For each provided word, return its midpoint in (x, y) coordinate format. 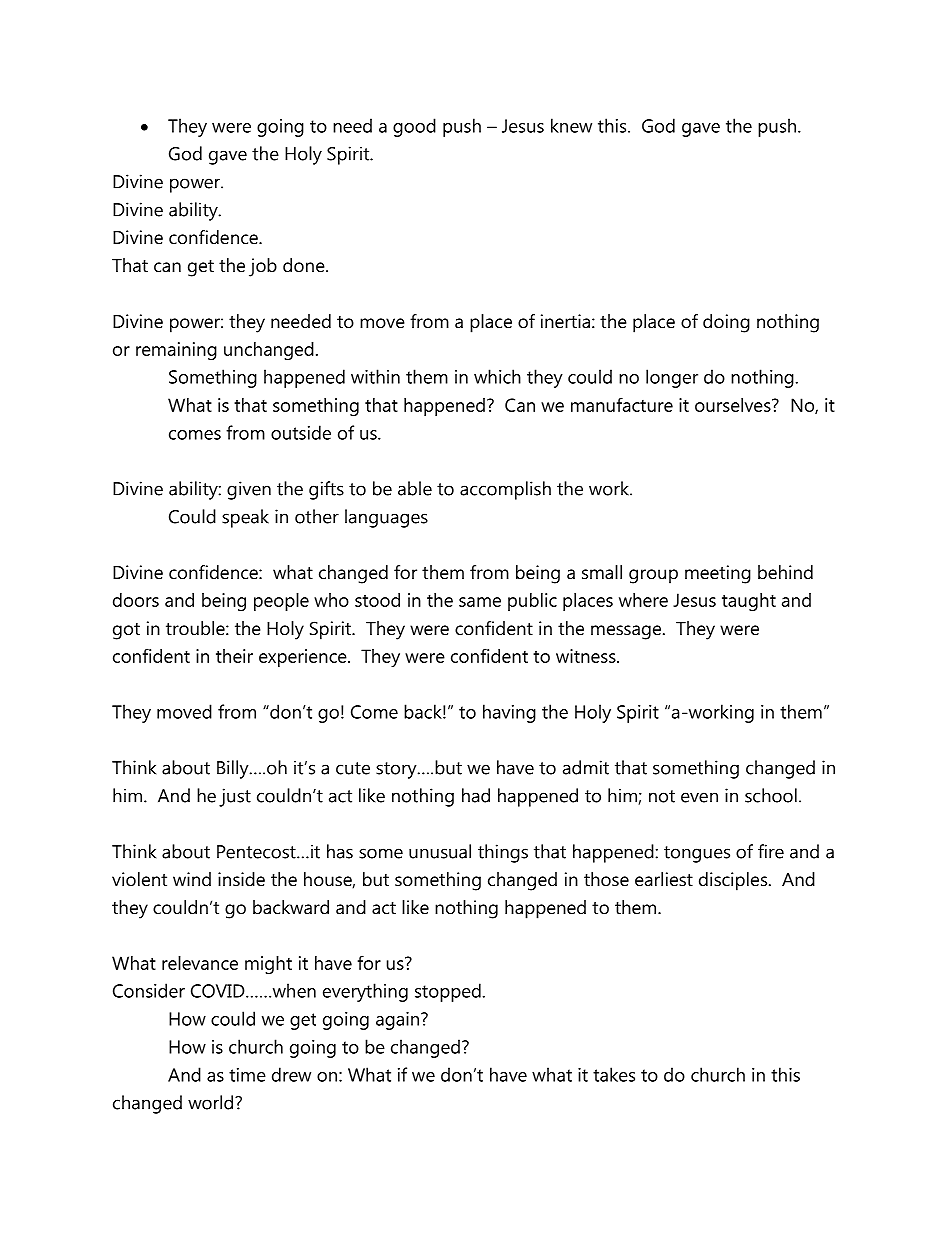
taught (749, 602)
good (414, 127)
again (397, 1021)
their (234, 656)
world (212, 1102)
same (480, 602)
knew (571, 125)
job (263, 267)
